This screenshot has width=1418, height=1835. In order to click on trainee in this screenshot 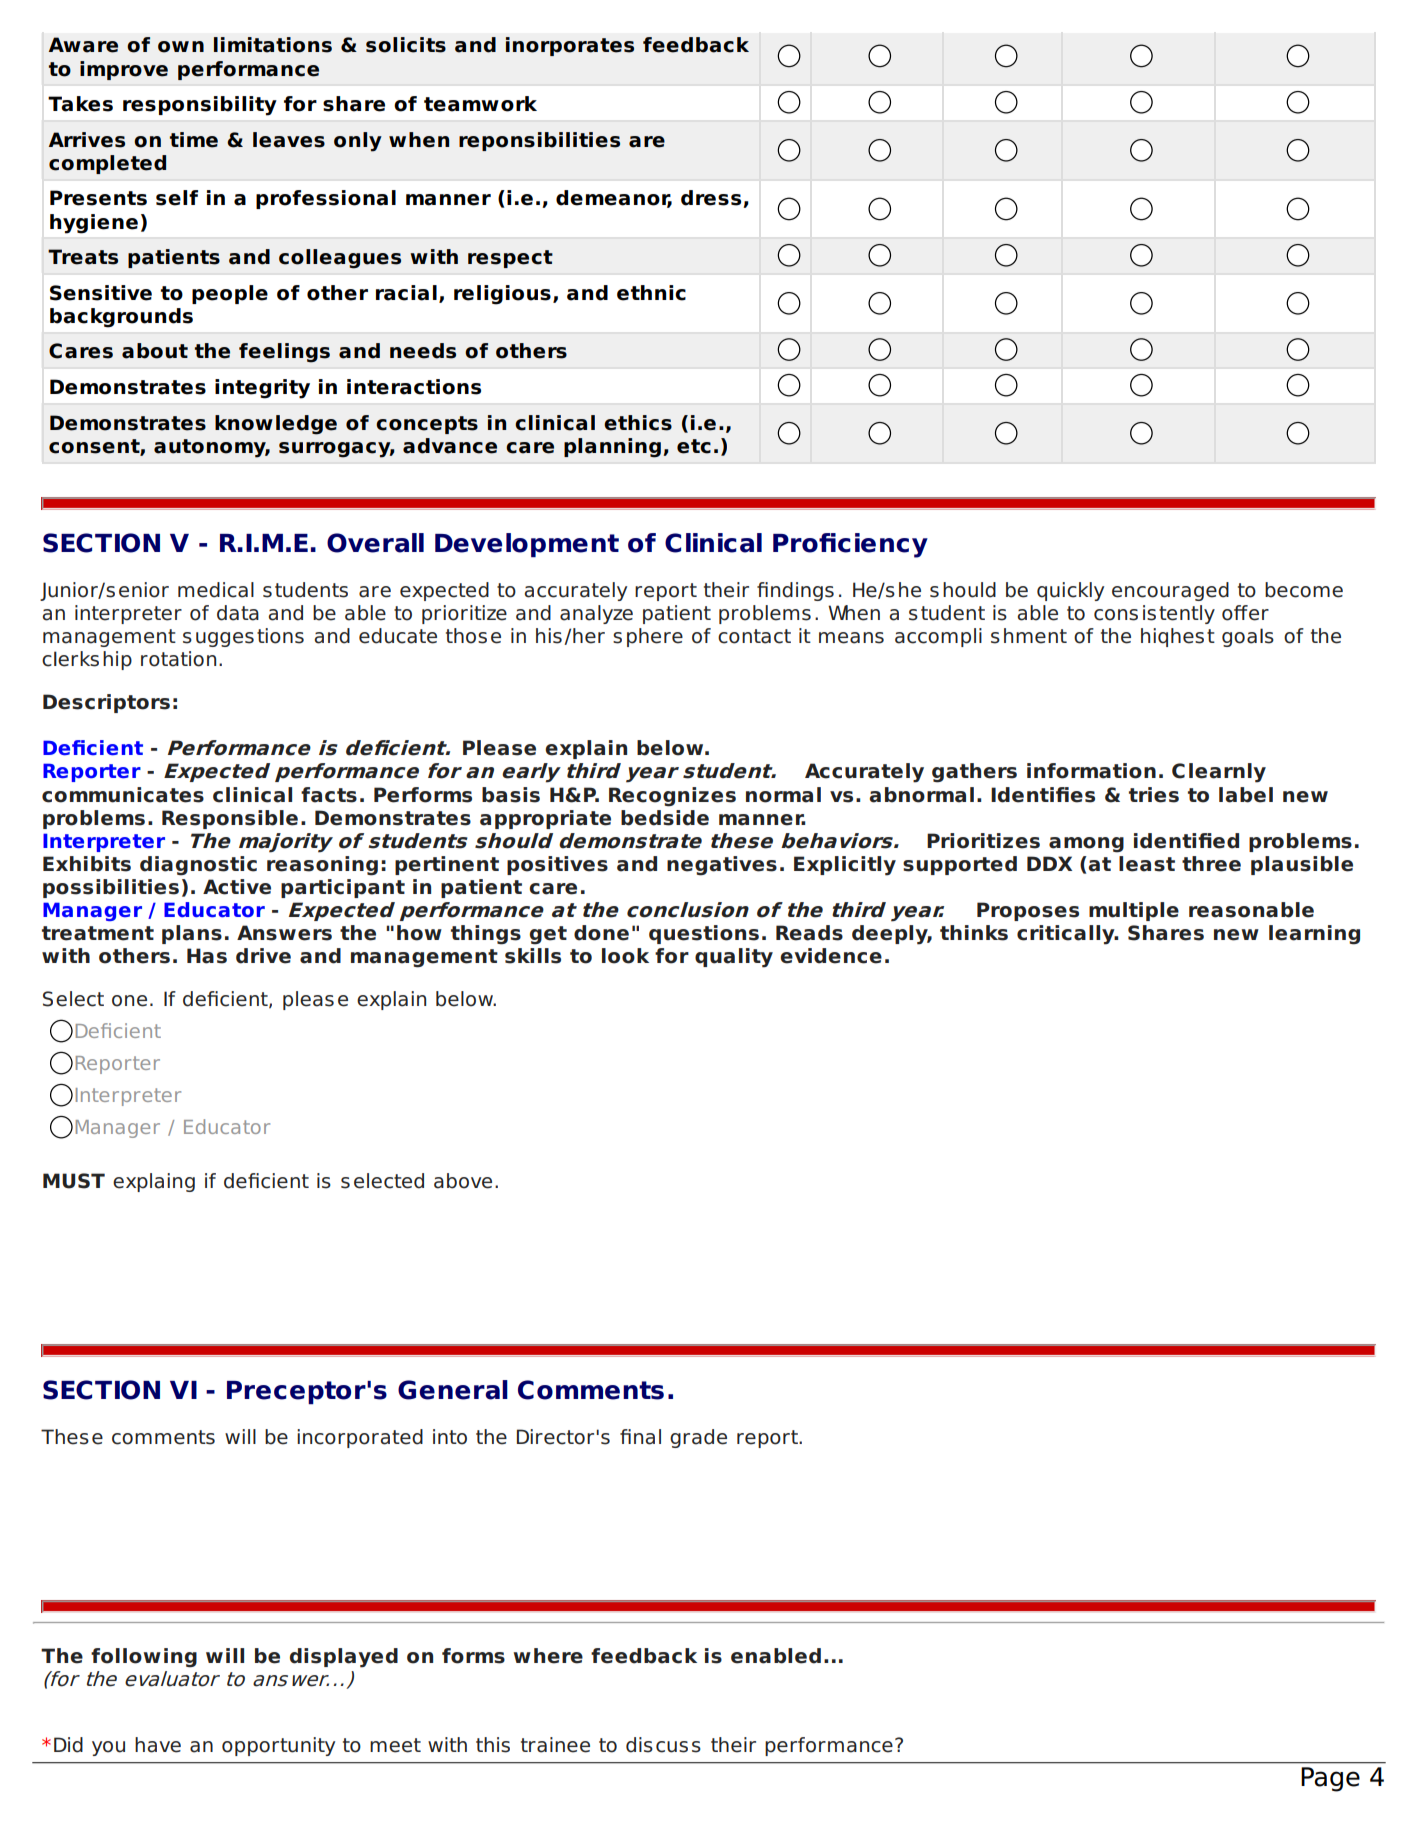, I will do `click(555, 1745)`.
